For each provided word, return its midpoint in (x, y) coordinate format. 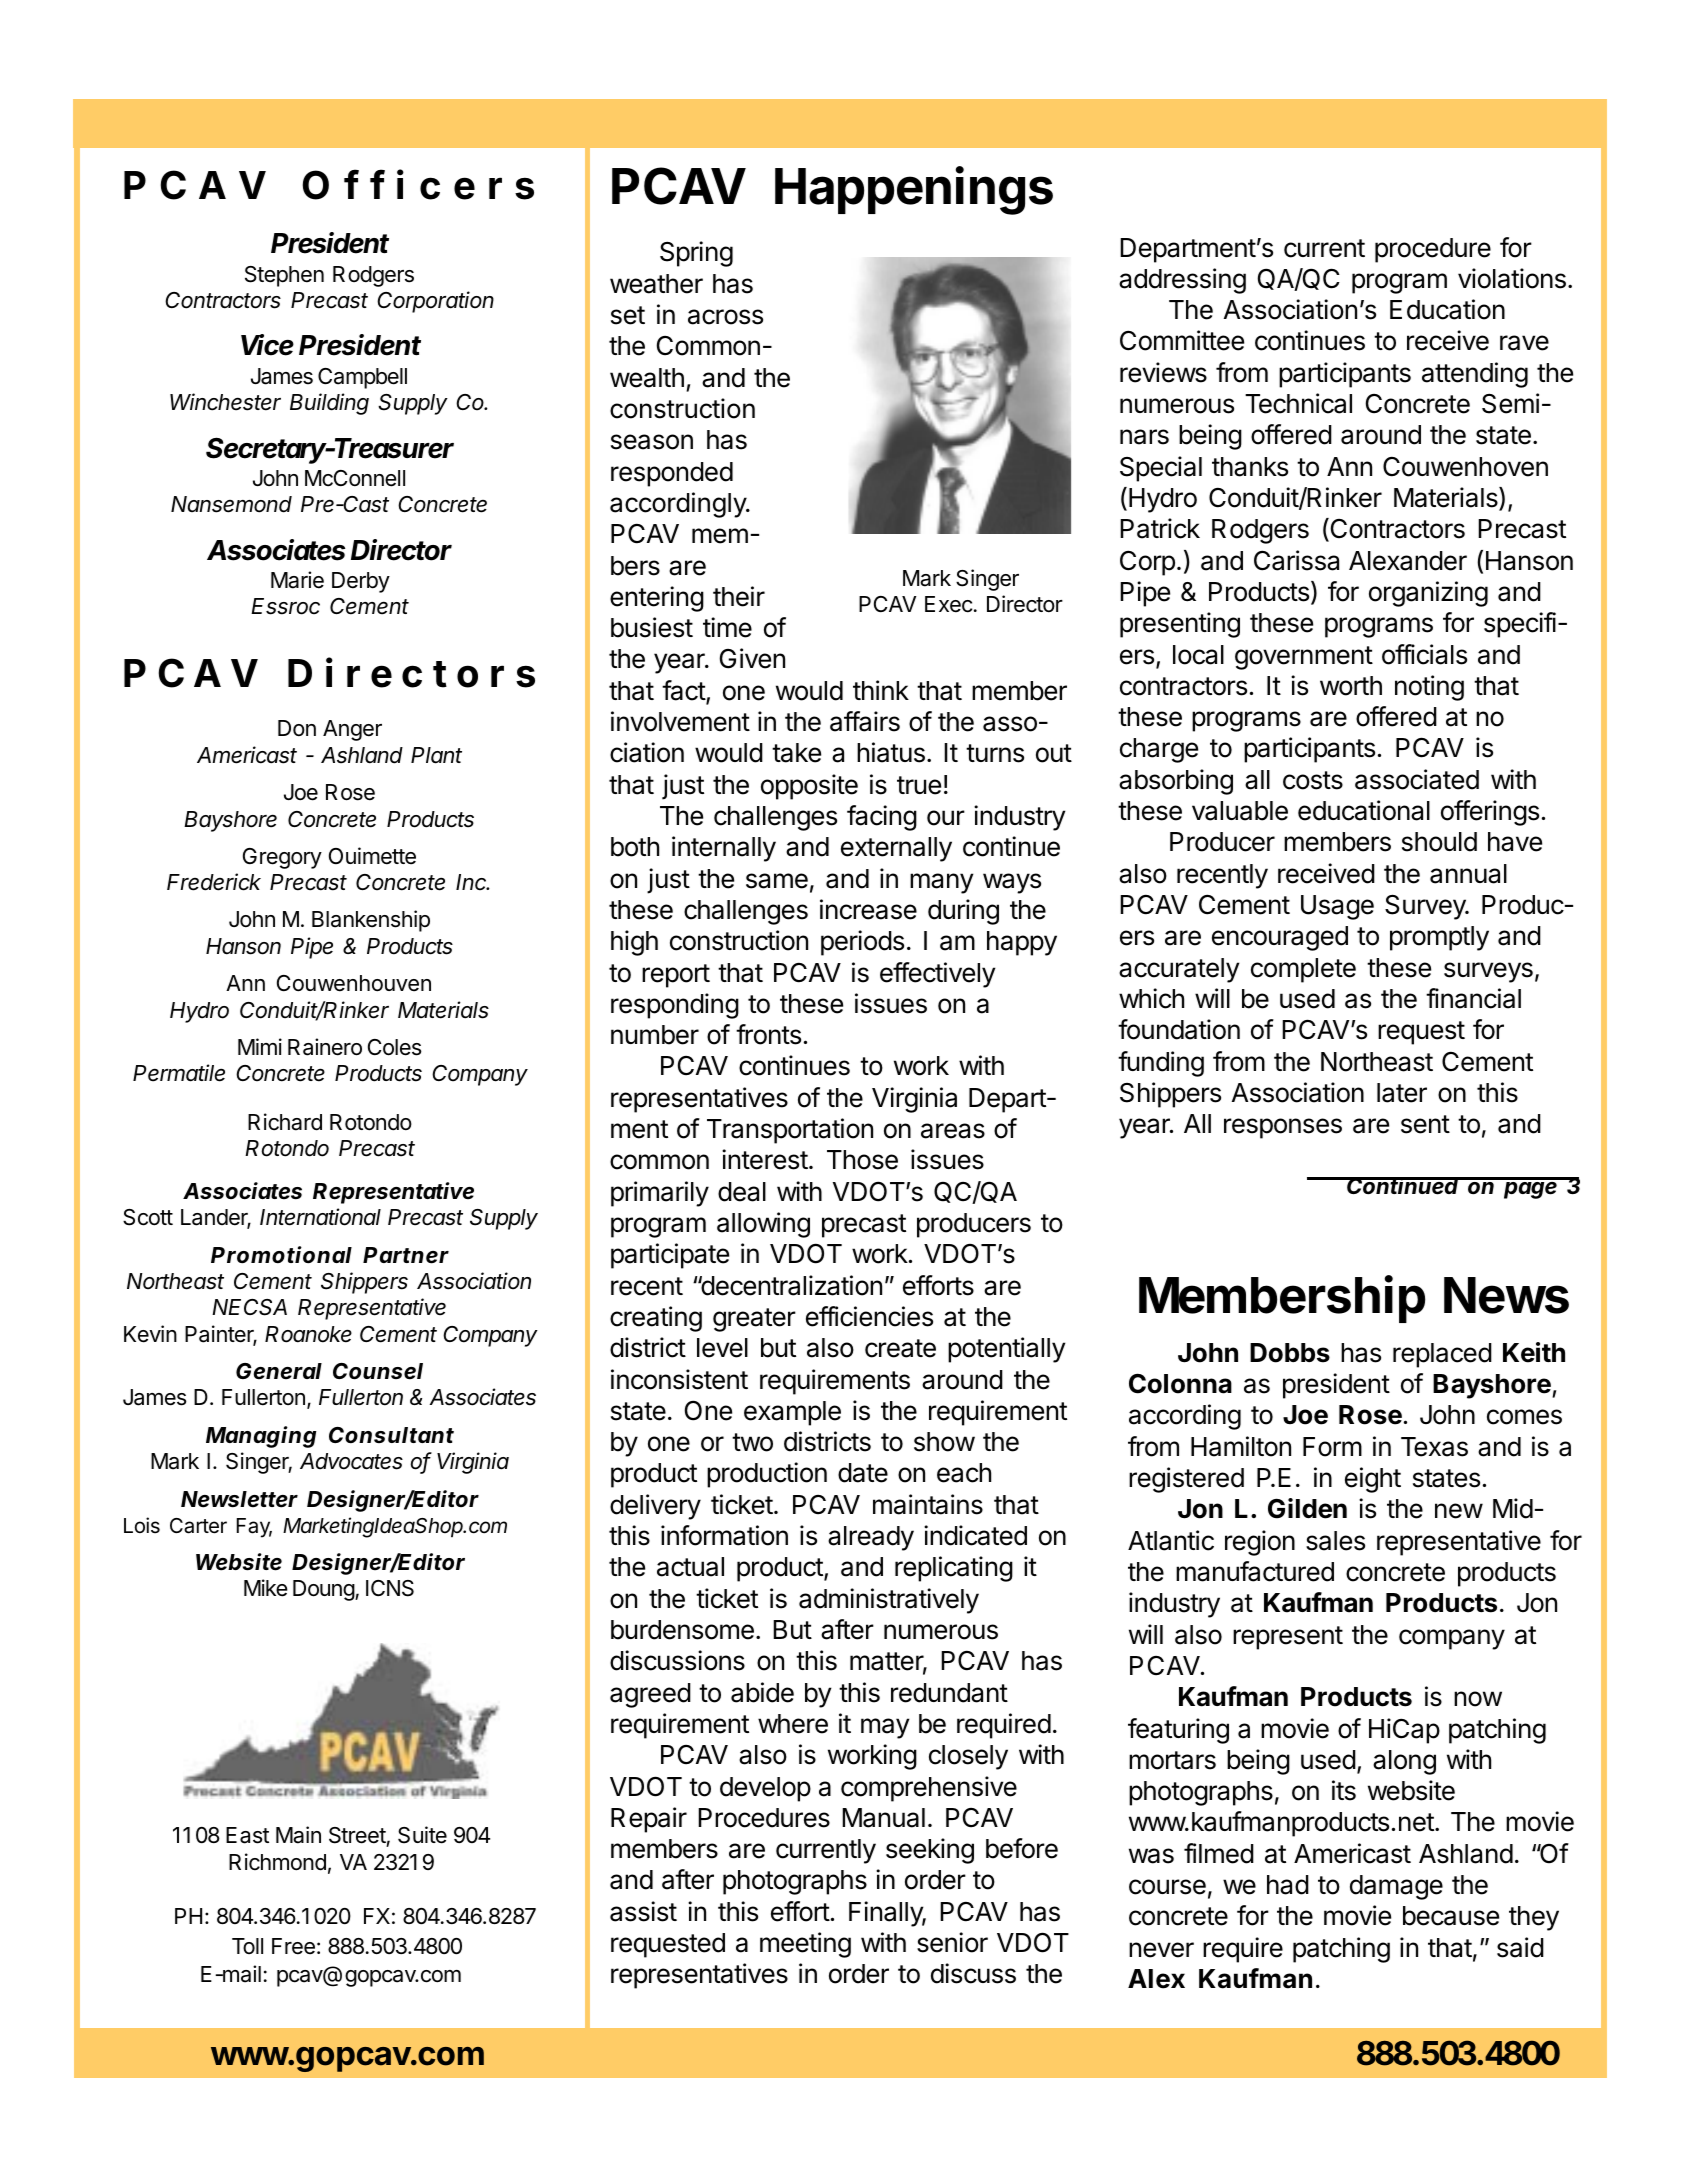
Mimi (260, 1046)
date (863, 1473)
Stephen (284, 276)
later (1402, 1093)
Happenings (914, 190)
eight (1373, 1480)
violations (1512, 278)
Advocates (351, 1461)
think (881, 690)
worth (1351, 686)
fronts (768, 1034)
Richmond (277, 1862)
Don (297, 728)
